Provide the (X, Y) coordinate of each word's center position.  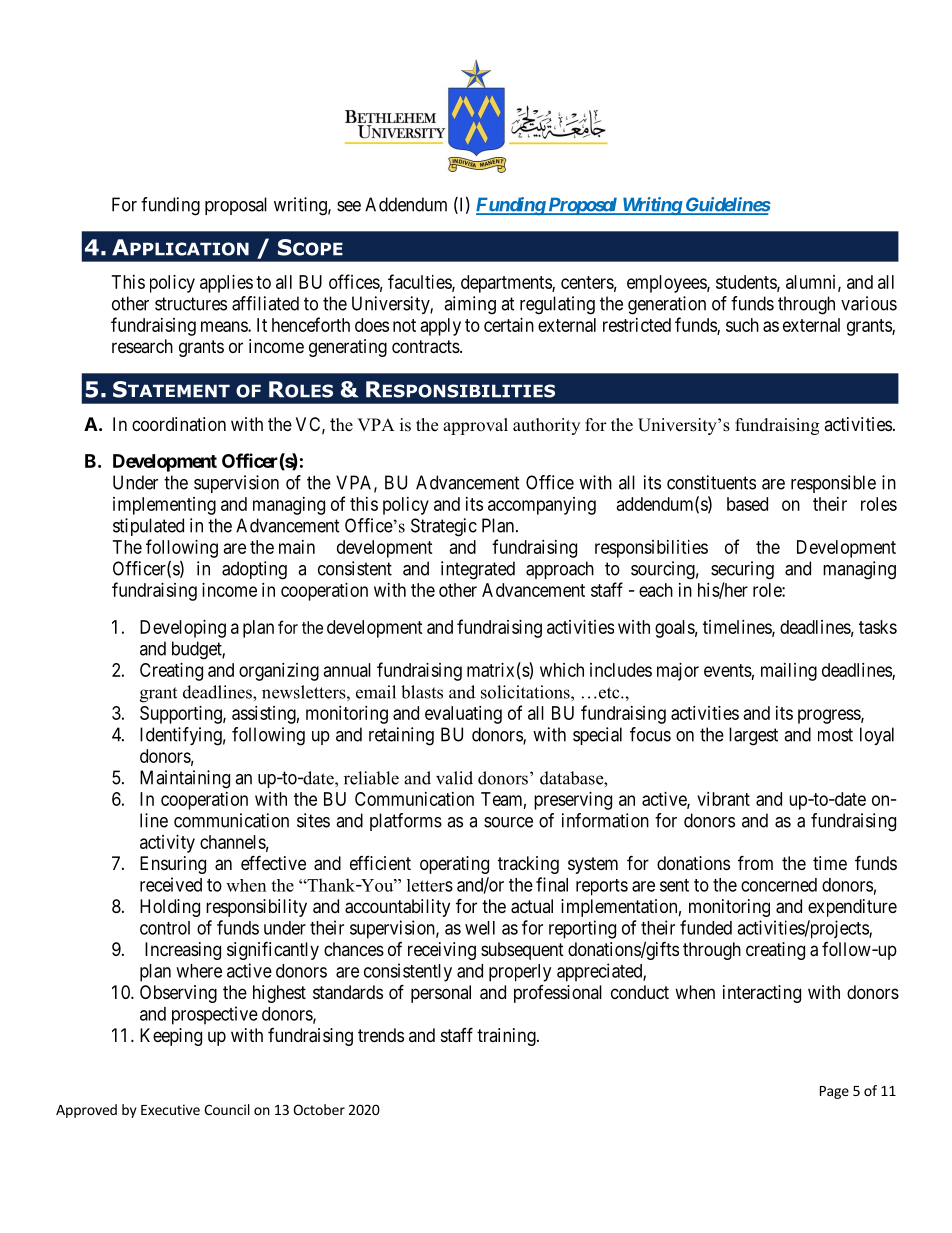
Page (834, 1092)
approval (475, 426)
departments (507, 284)
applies (226, 284)
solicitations (526, 692)
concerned (779, 885)
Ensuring (173, 865)
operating (454, 865)
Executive (170, 1109)
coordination (179, 424)
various (869, 303)
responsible (833, 484)
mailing (789, 672)
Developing (183, 629)
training (507, 1037)
